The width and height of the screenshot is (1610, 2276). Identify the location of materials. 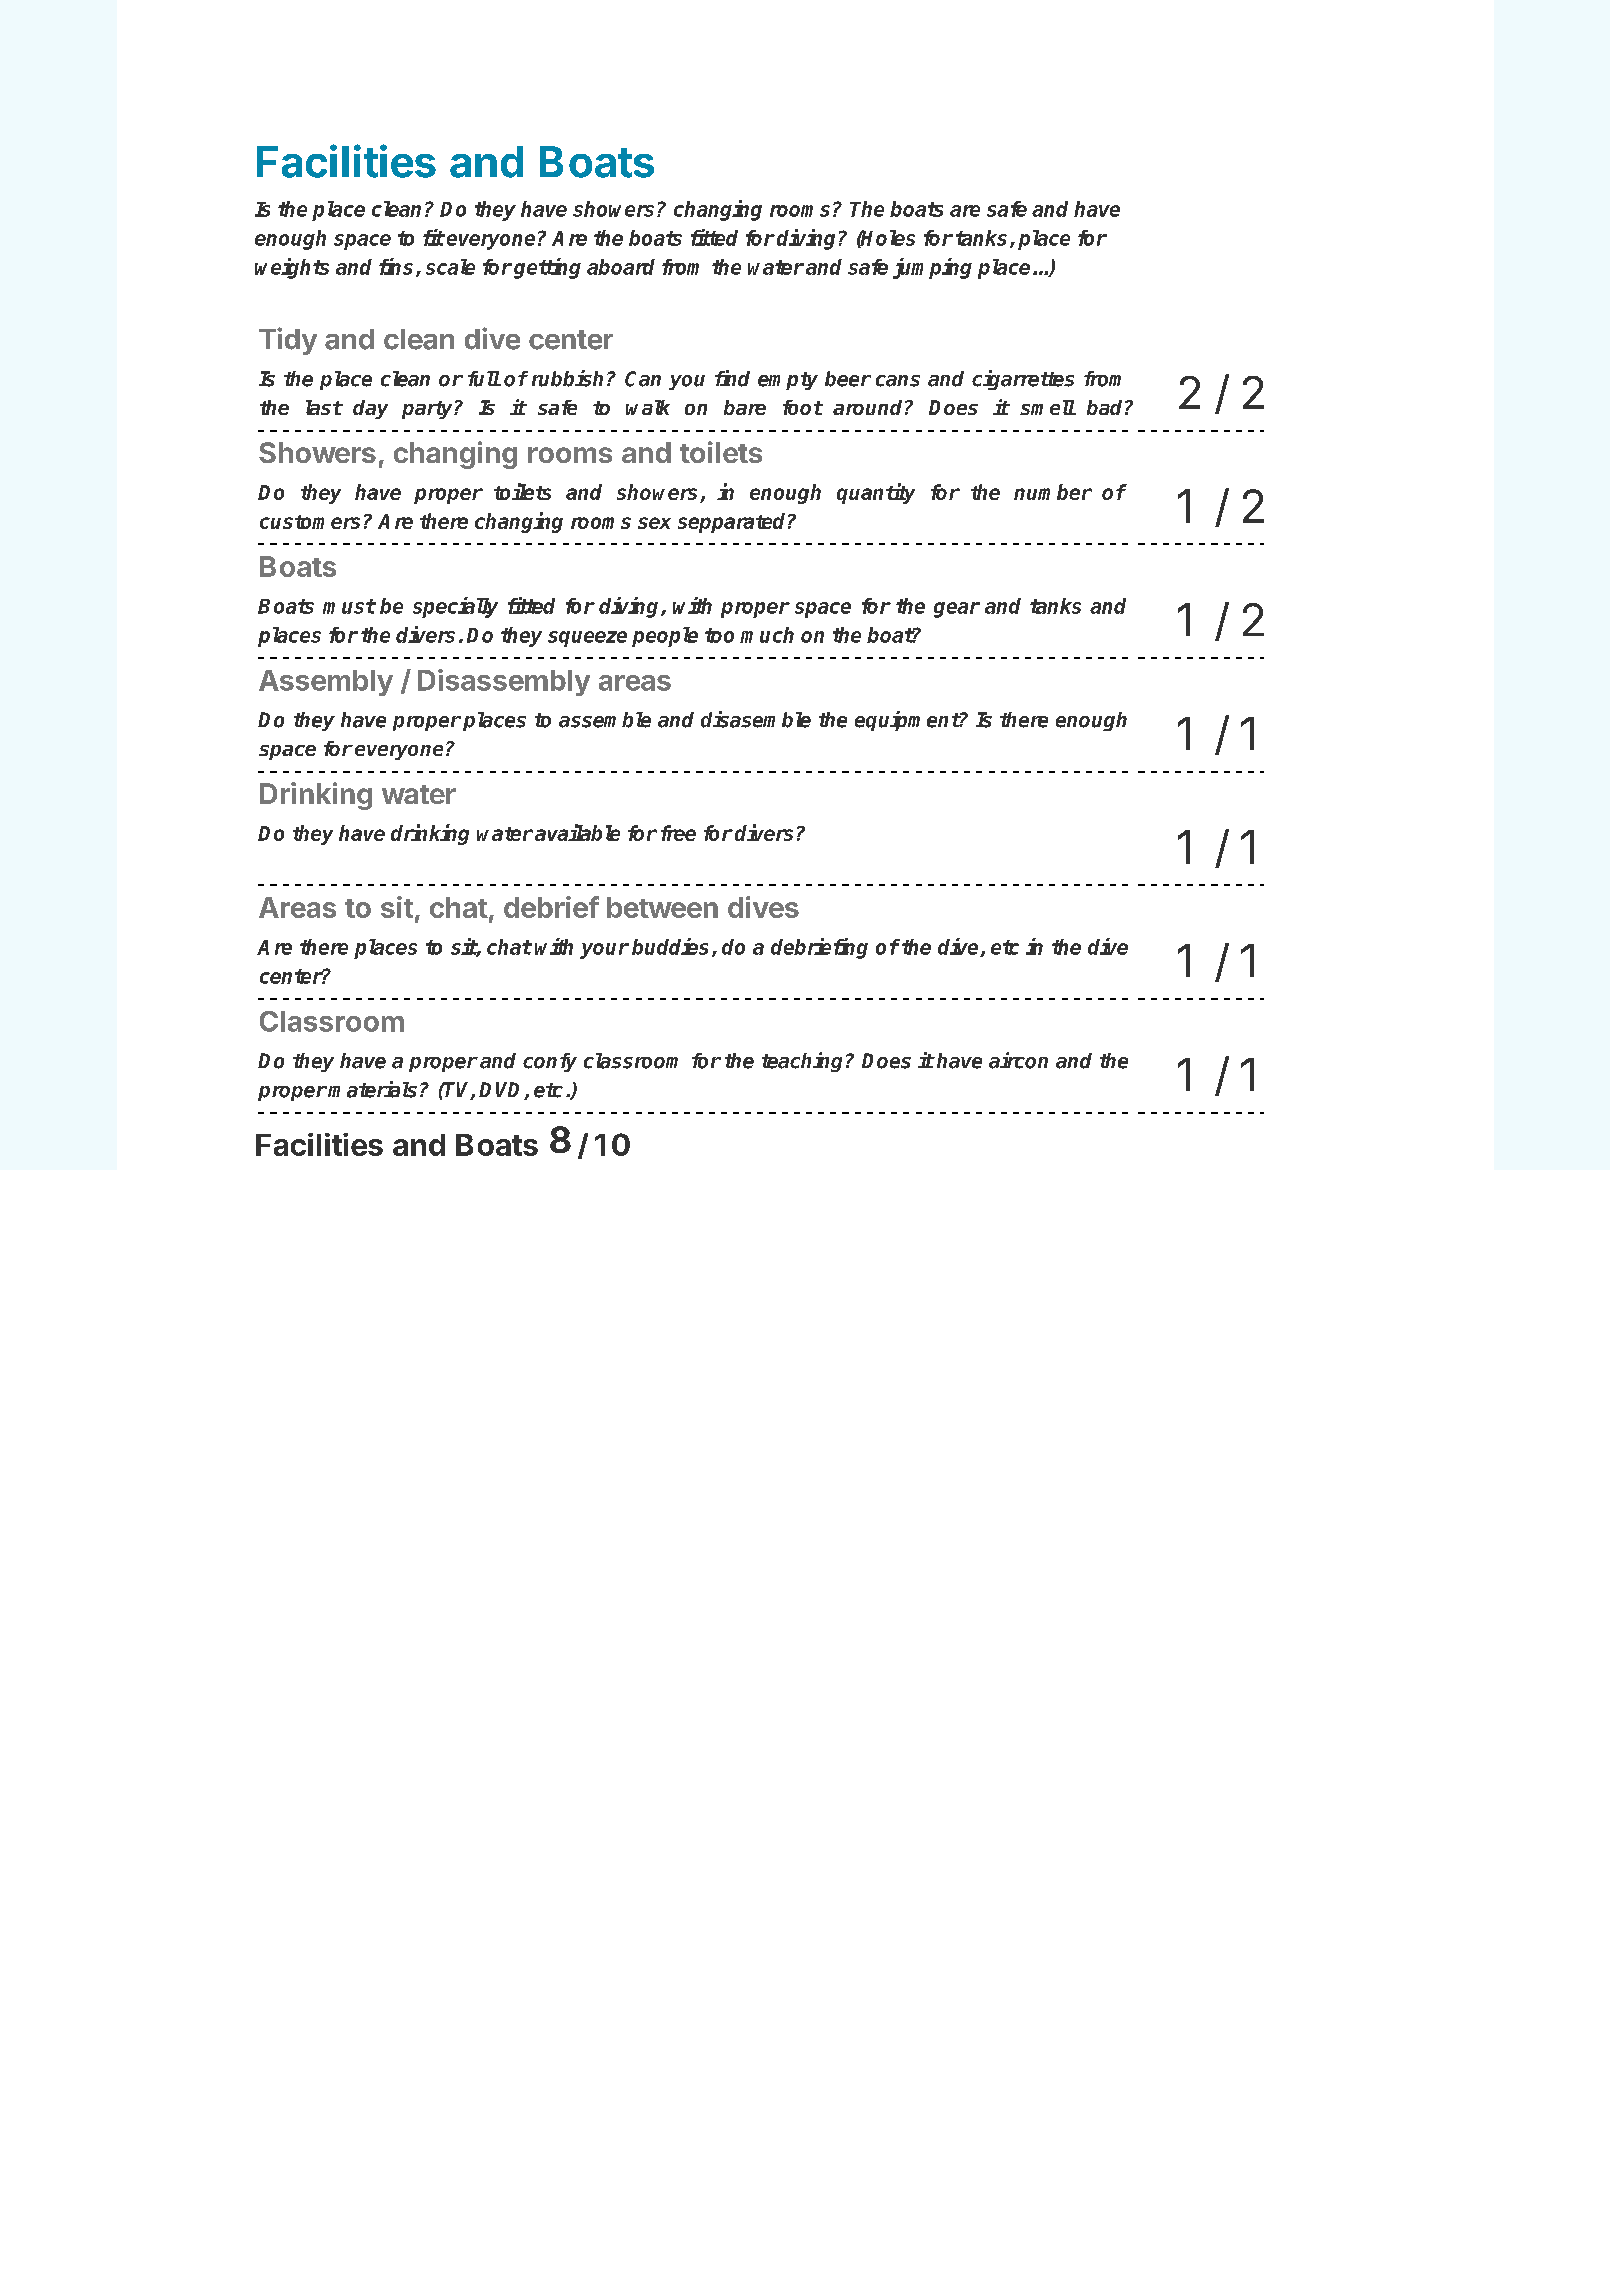
(372, 1089).
